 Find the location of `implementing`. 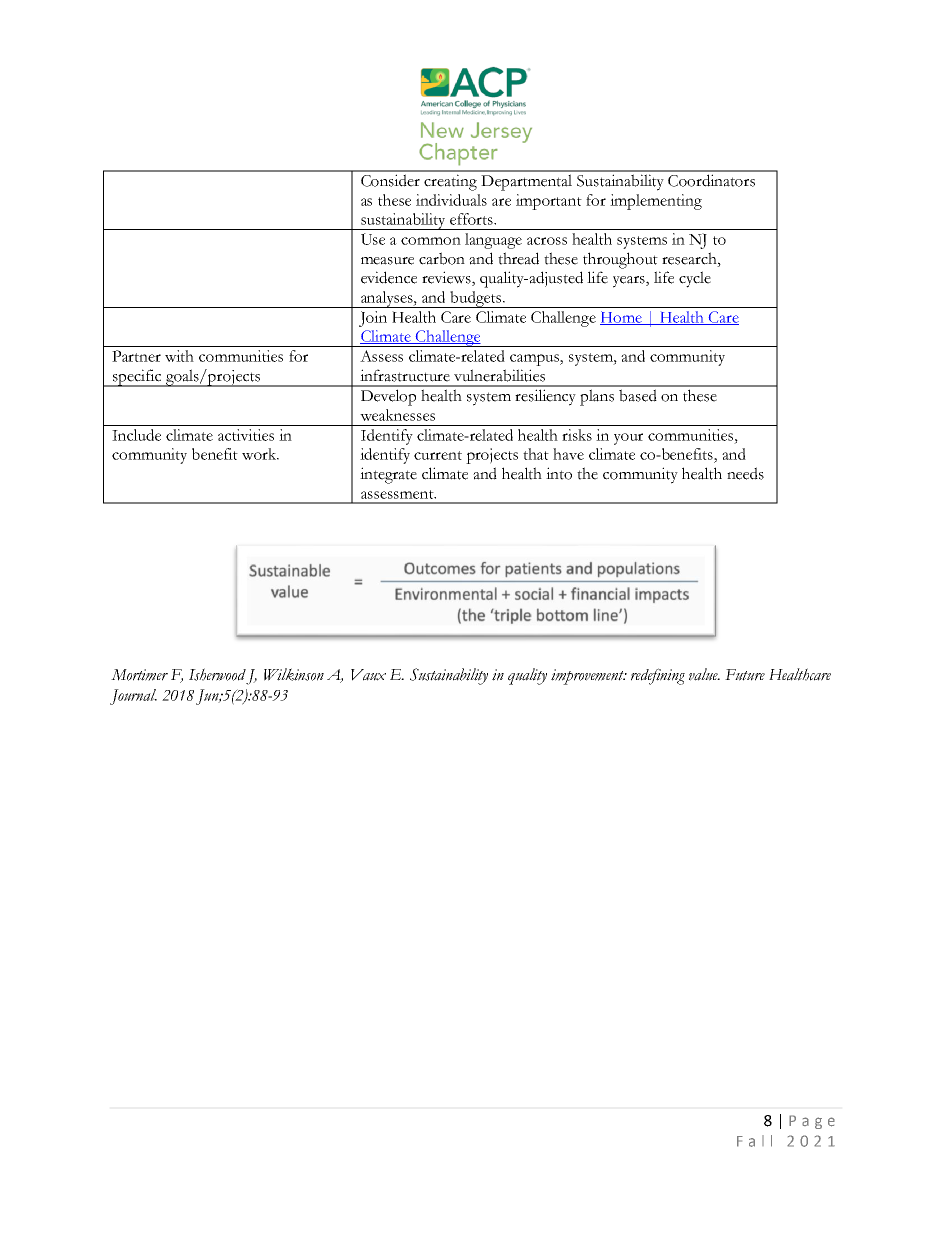

implementing is located at coordinates (656, 202).
